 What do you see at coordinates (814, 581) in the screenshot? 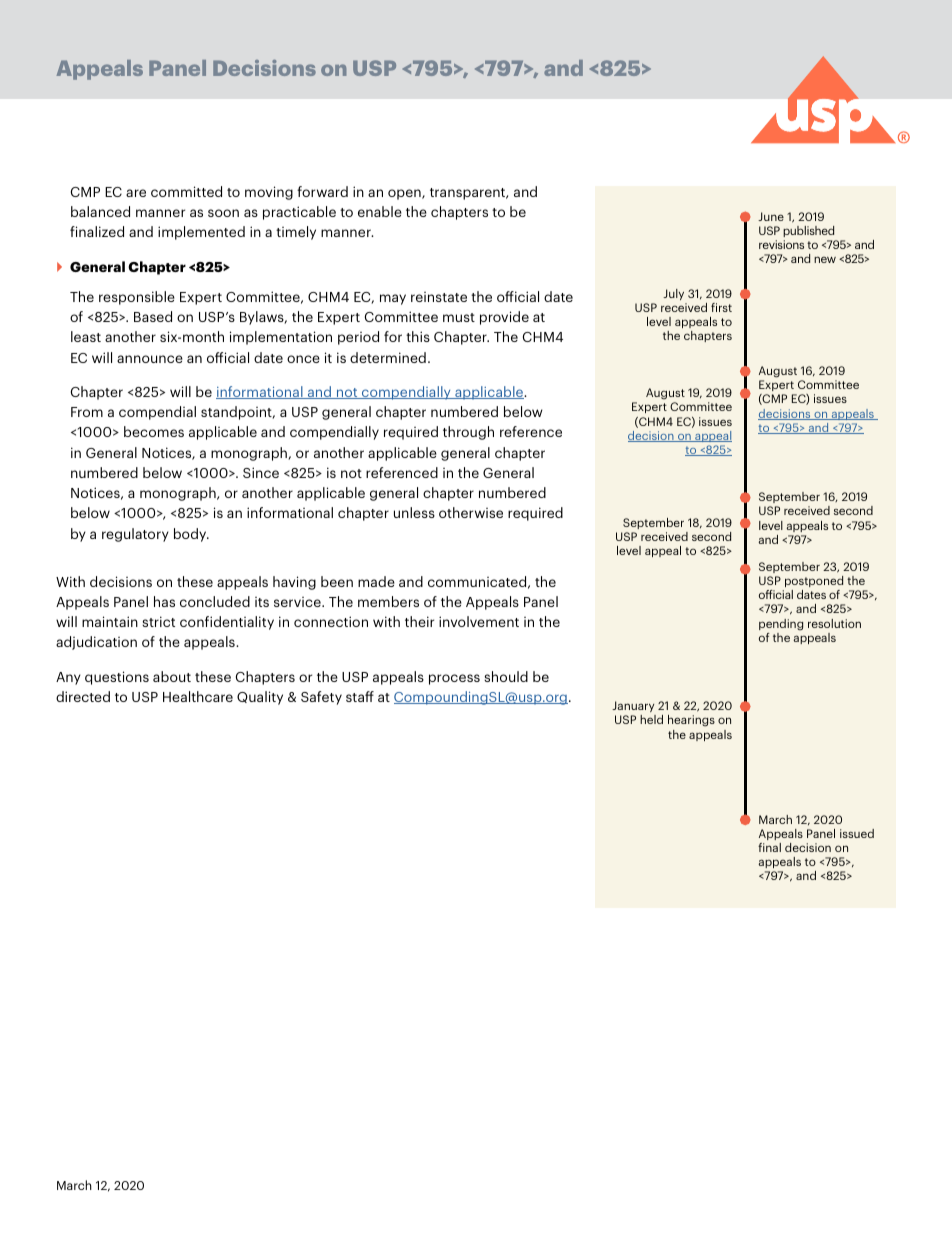
I see `postponed` at bounding box center [814, 581].
